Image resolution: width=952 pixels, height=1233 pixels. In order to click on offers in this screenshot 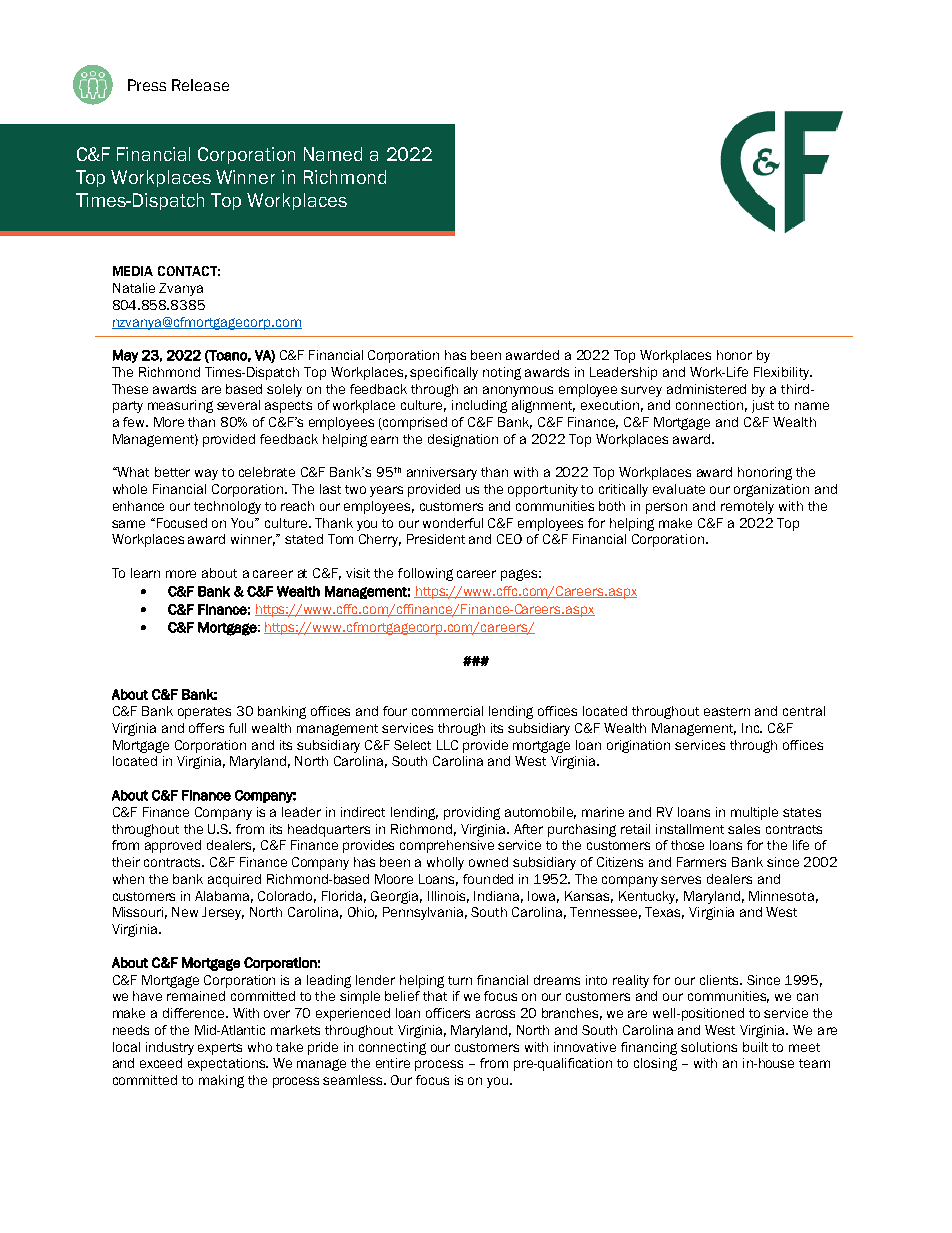, I will do `click(206, 728)`.
